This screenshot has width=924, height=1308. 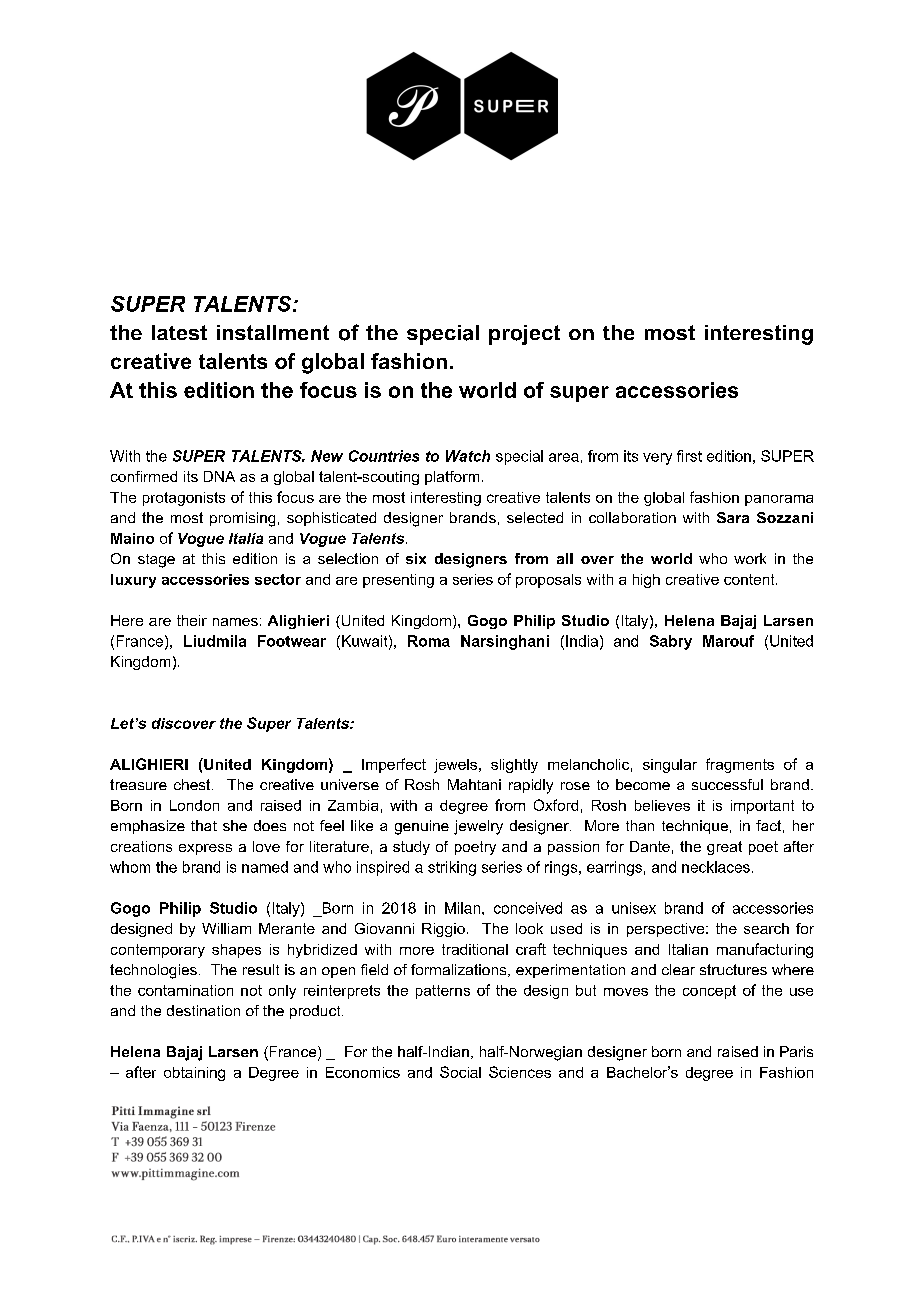 What do you see at coordinates (689, 456) in the screenshot?
I see `first` at bounding box center [689, 456].
